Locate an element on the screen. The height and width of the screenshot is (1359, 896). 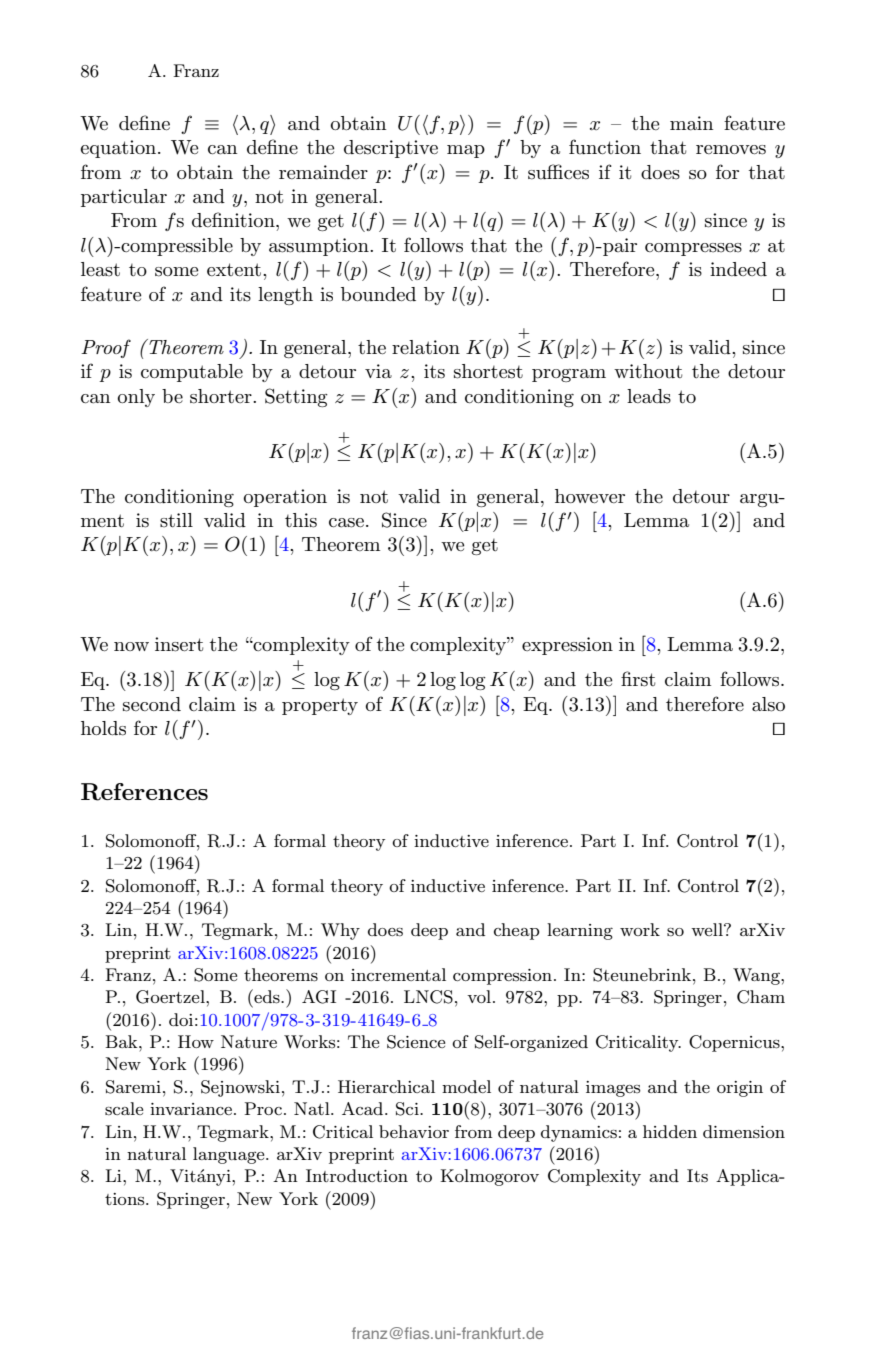
equation is located at coordinates (120, 149).
